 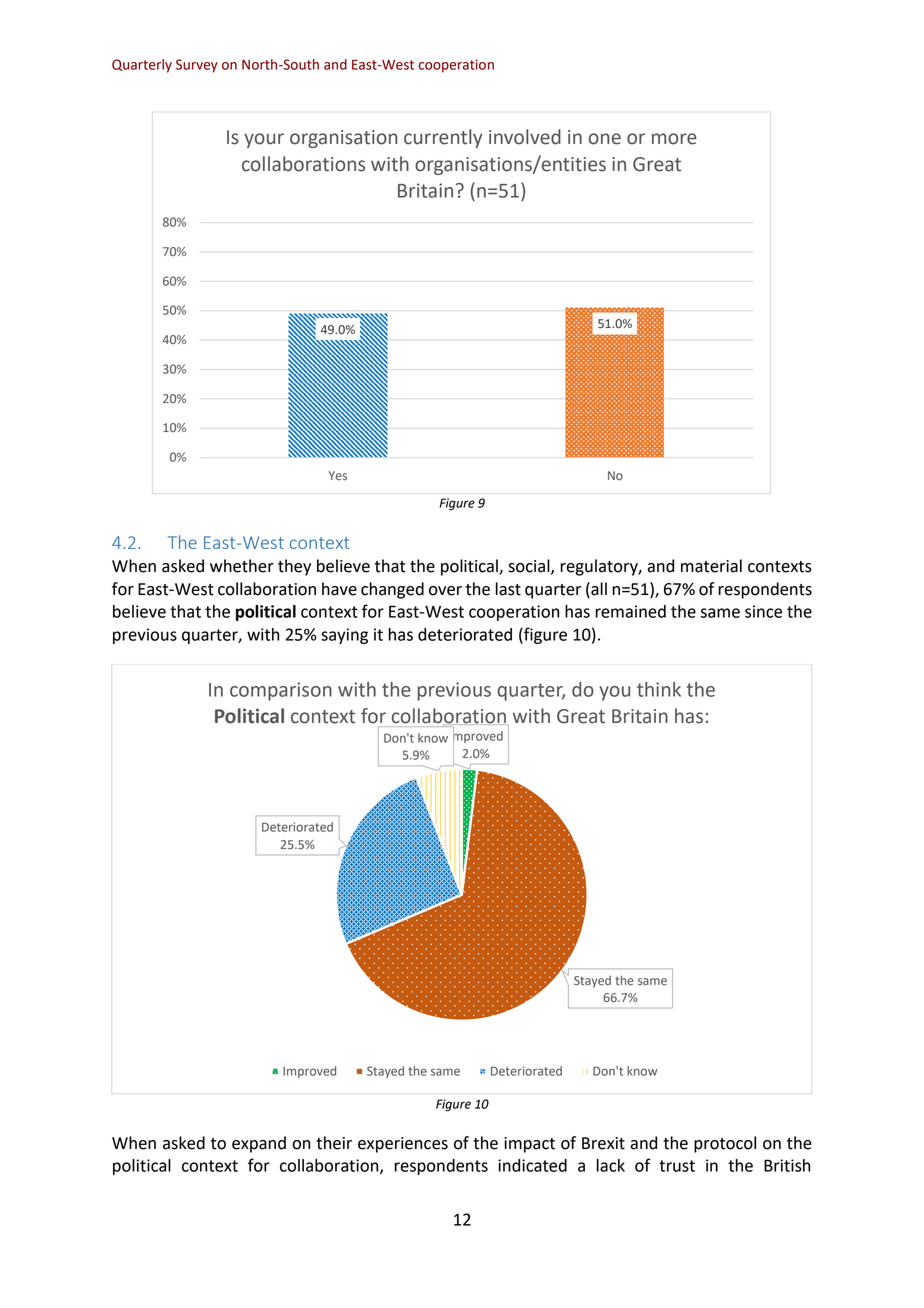 I want to click on comparison, so click(x=281, y=691).
